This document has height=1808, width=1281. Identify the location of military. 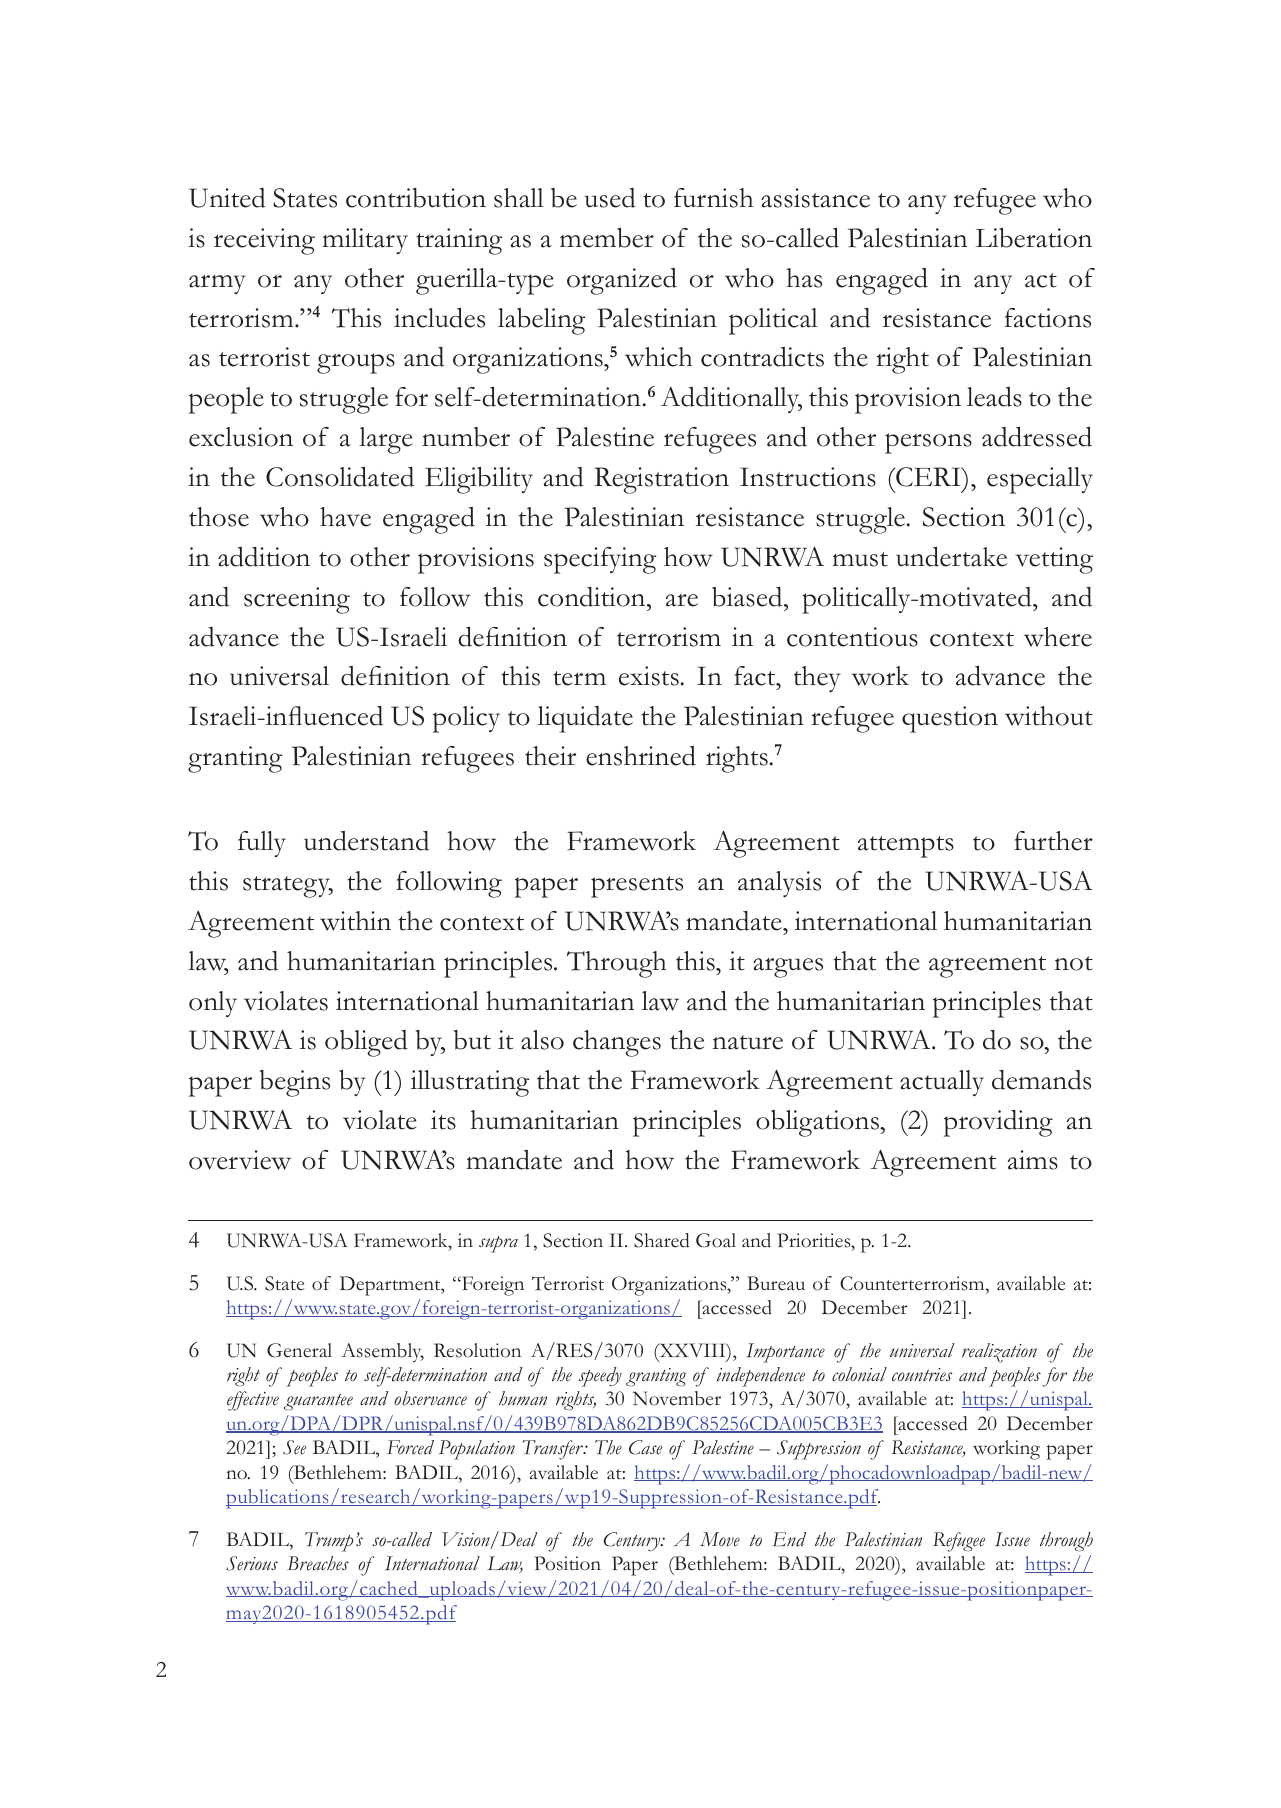
(365, 241).
